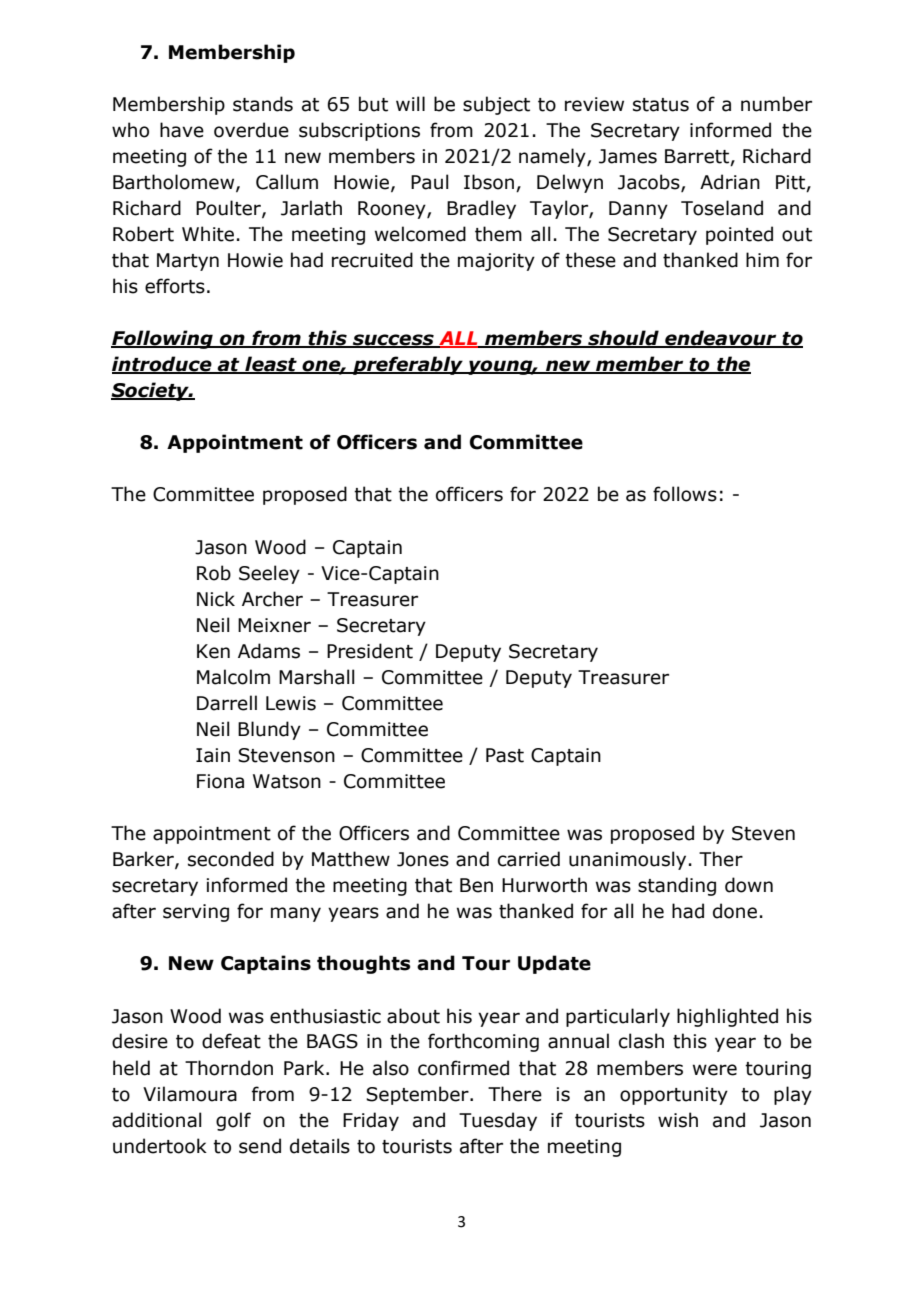 The height and width of the image is (1308, 924). What do you see at coordinates (627, 860) in the image?
I see `unanimously` at bounding box center [627, 860].
